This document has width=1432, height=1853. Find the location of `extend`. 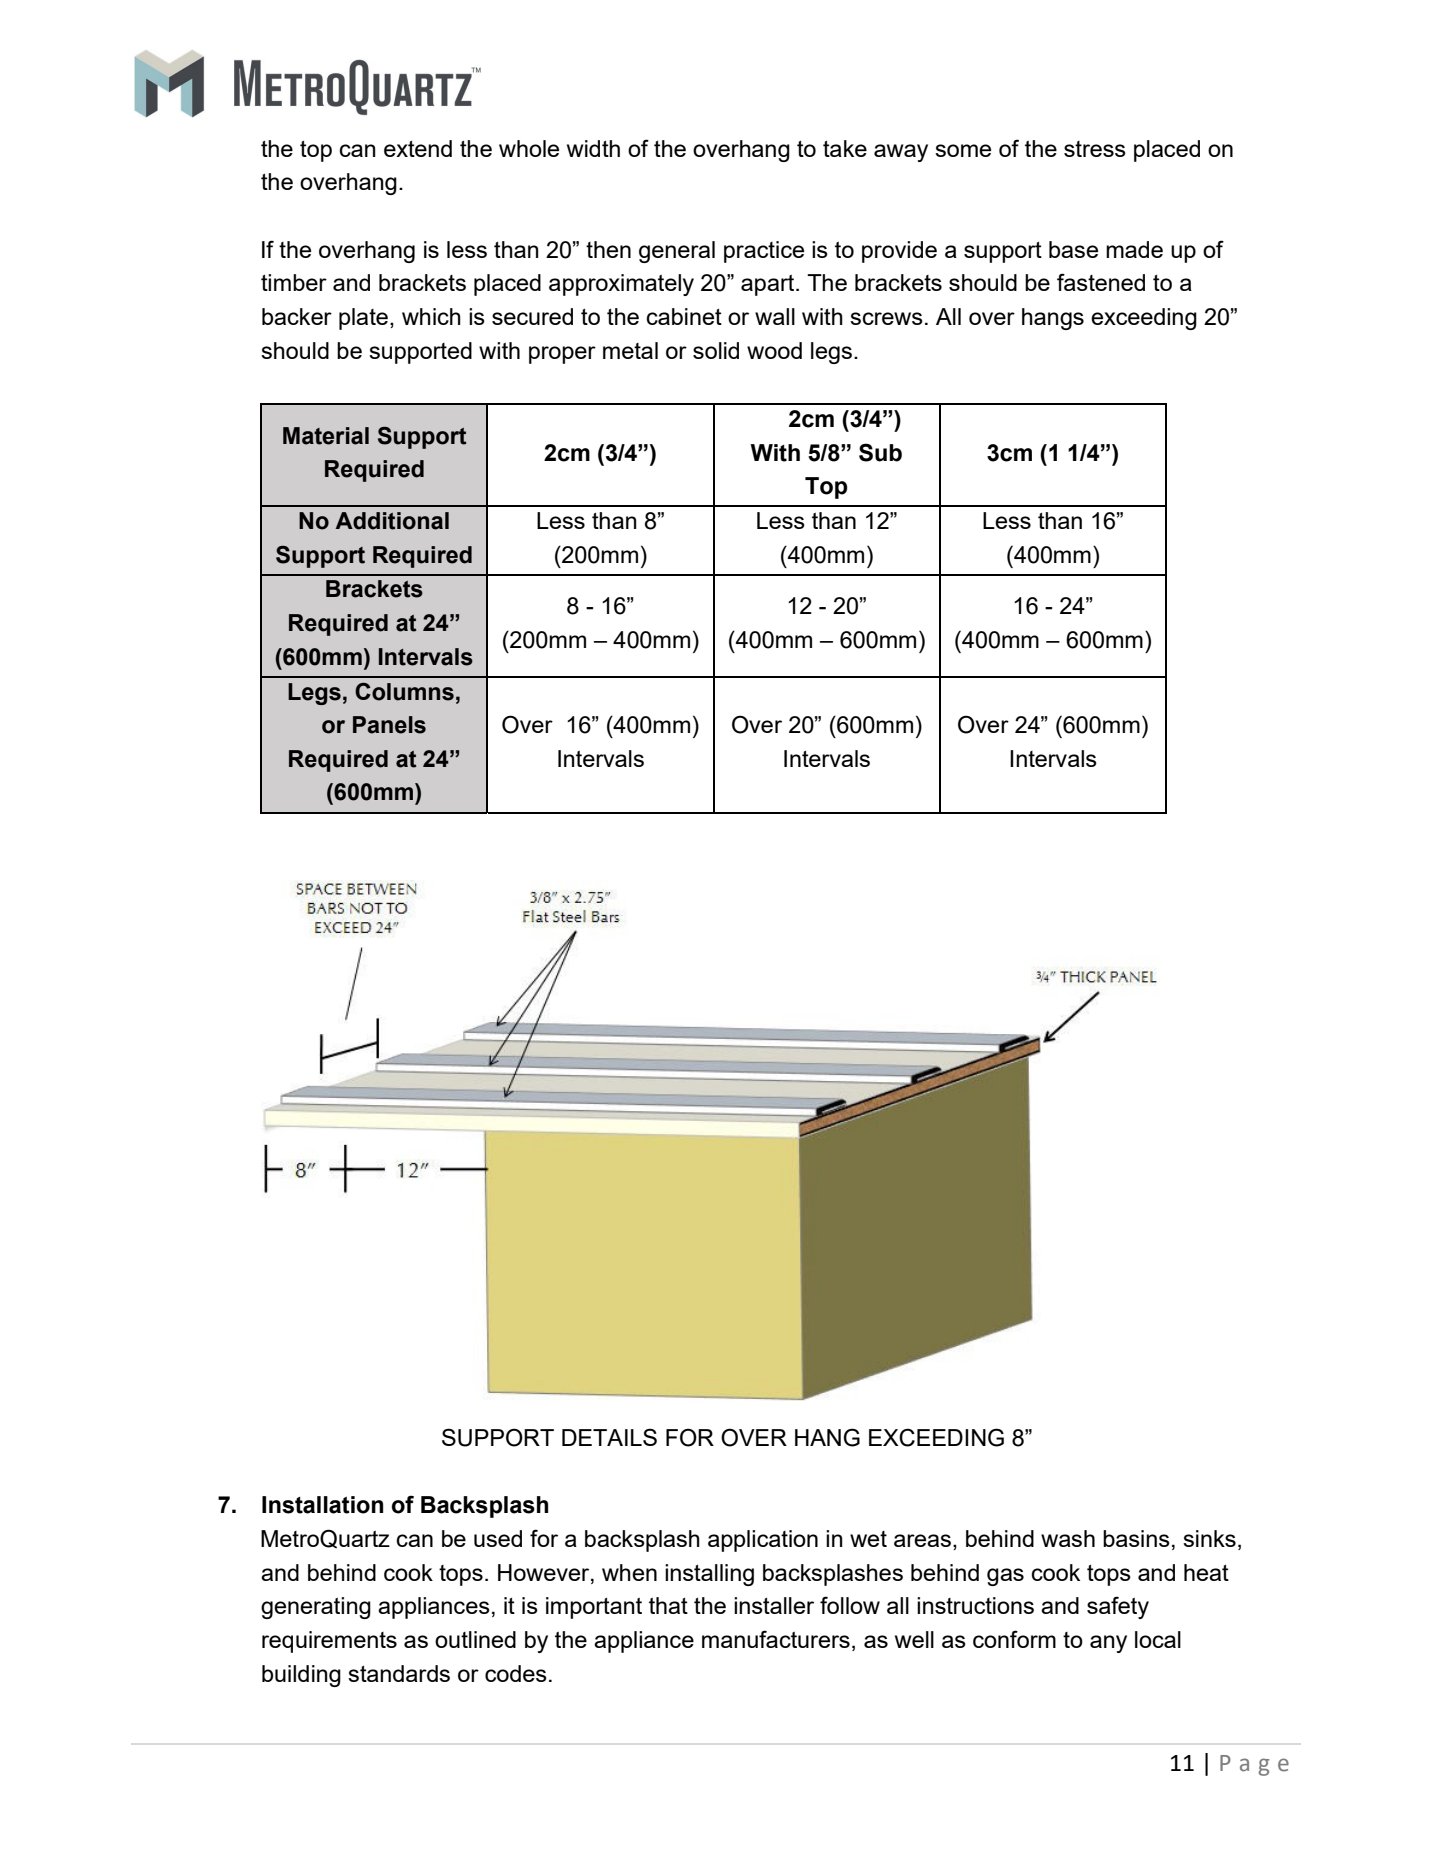

extend is located at coordinates (418, 148).
